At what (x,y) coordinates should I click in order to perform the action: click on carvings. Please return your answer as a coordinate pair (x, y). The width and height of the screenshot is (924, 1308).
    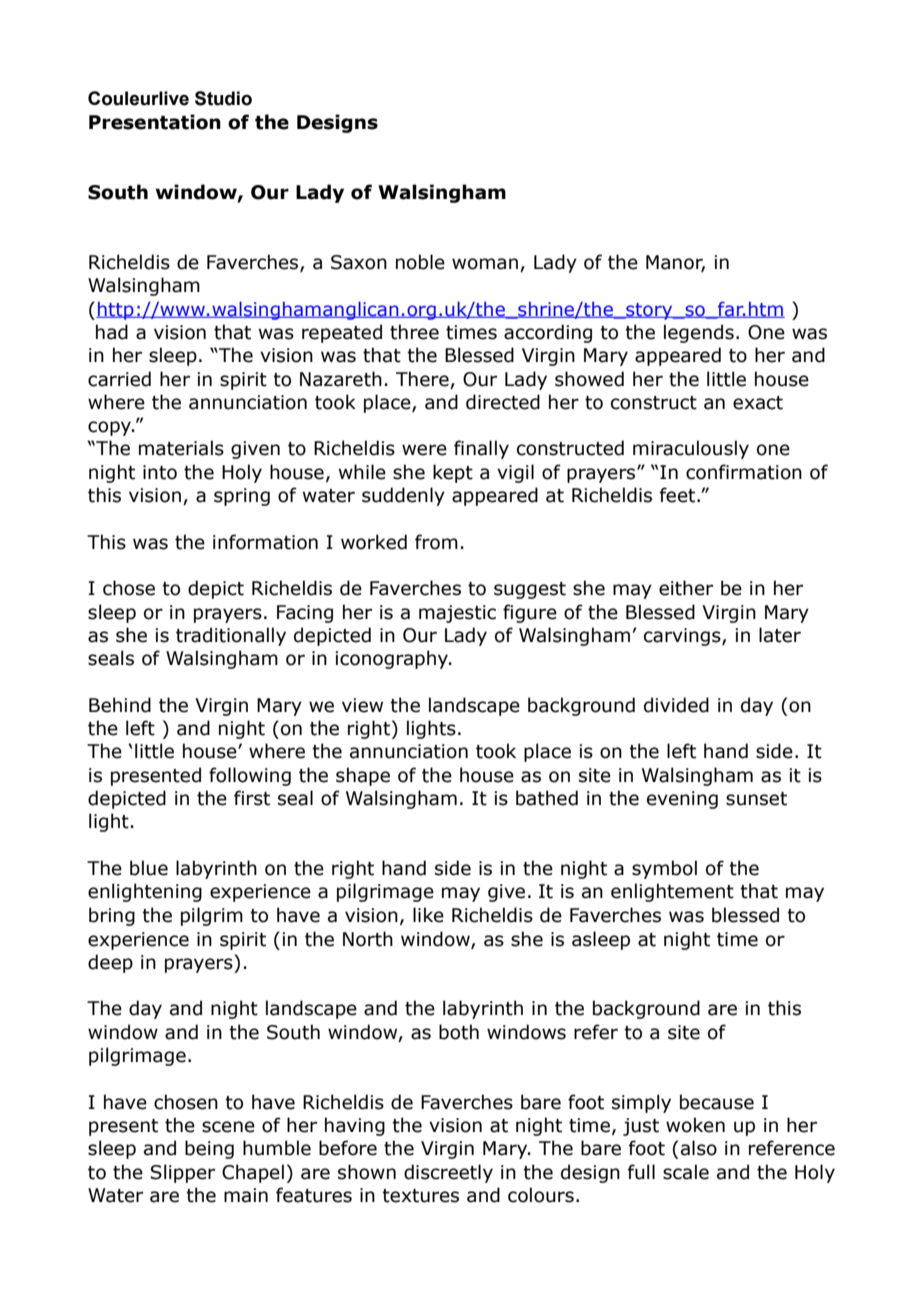
    Looking at the image, I should click on (683, 637).
